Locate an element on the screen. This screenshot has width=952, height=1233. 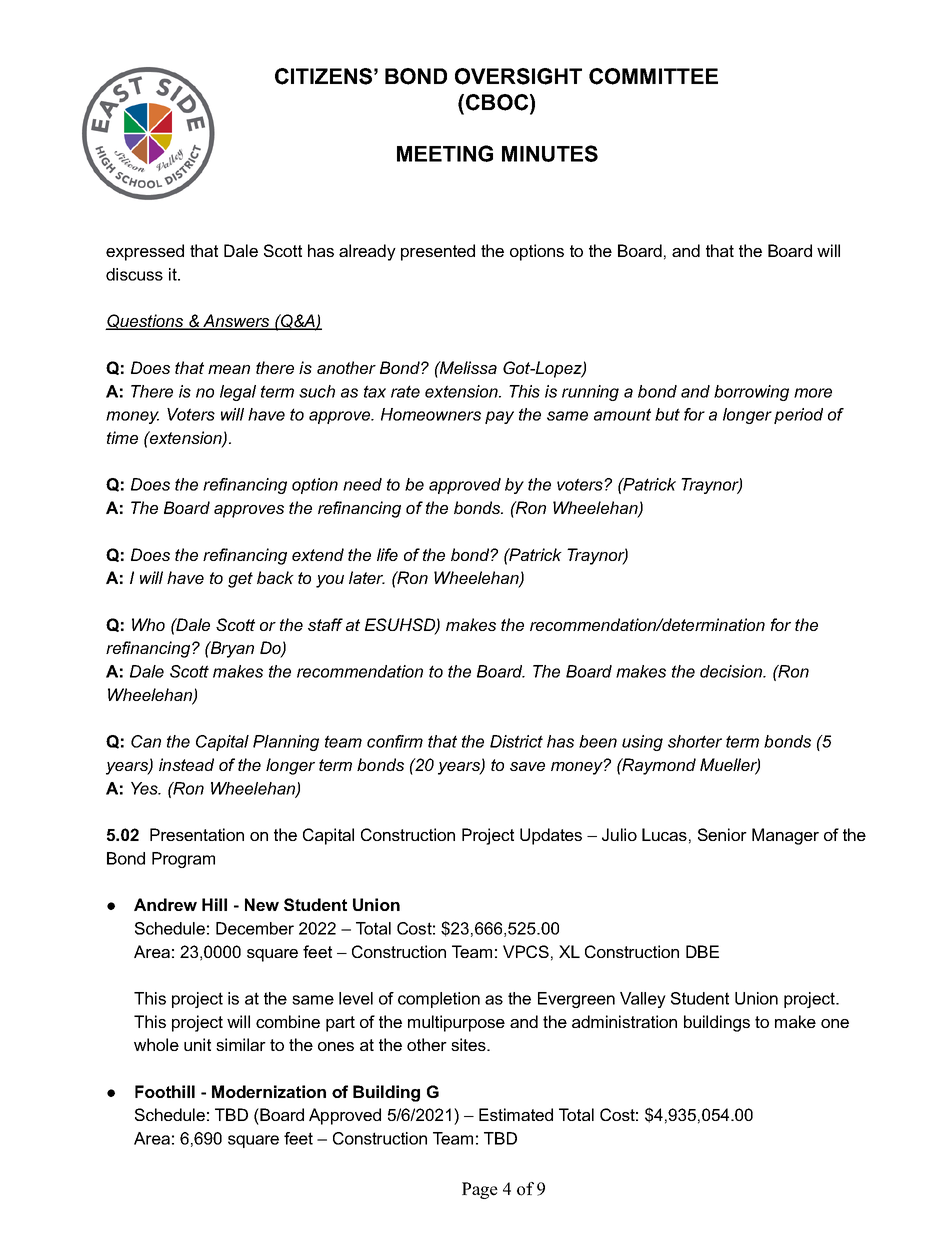
MEETING is located at coordinates (445, 153).
